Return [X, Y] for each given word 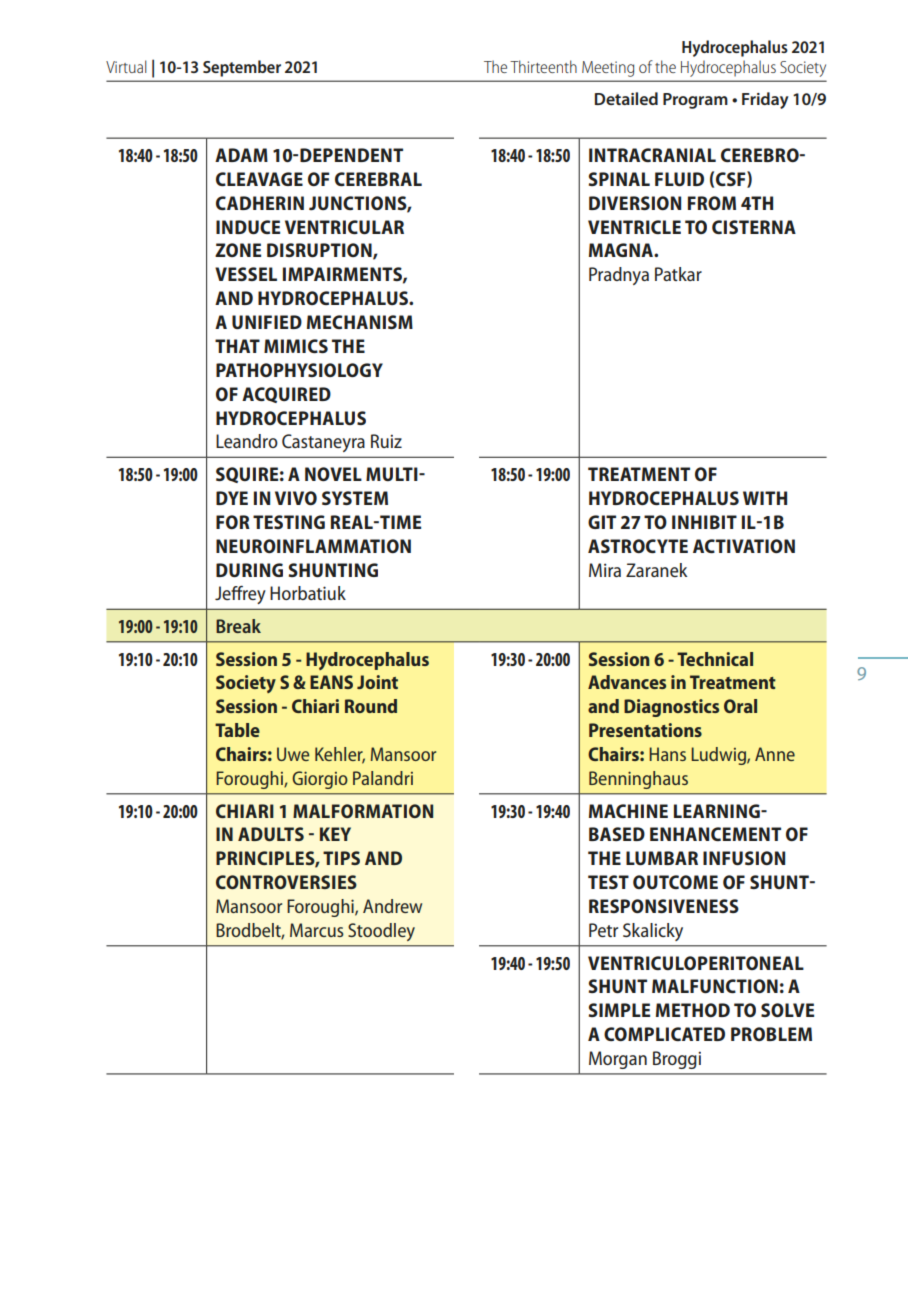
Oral [740, 706]
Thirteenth [543, 66]
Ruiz [386, 441]
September [242, 68]
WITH [765, 498]
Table [237, 730]
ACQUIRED [286, 395]
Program [695, 101]
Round [371, 706]
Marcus [317, 930]
